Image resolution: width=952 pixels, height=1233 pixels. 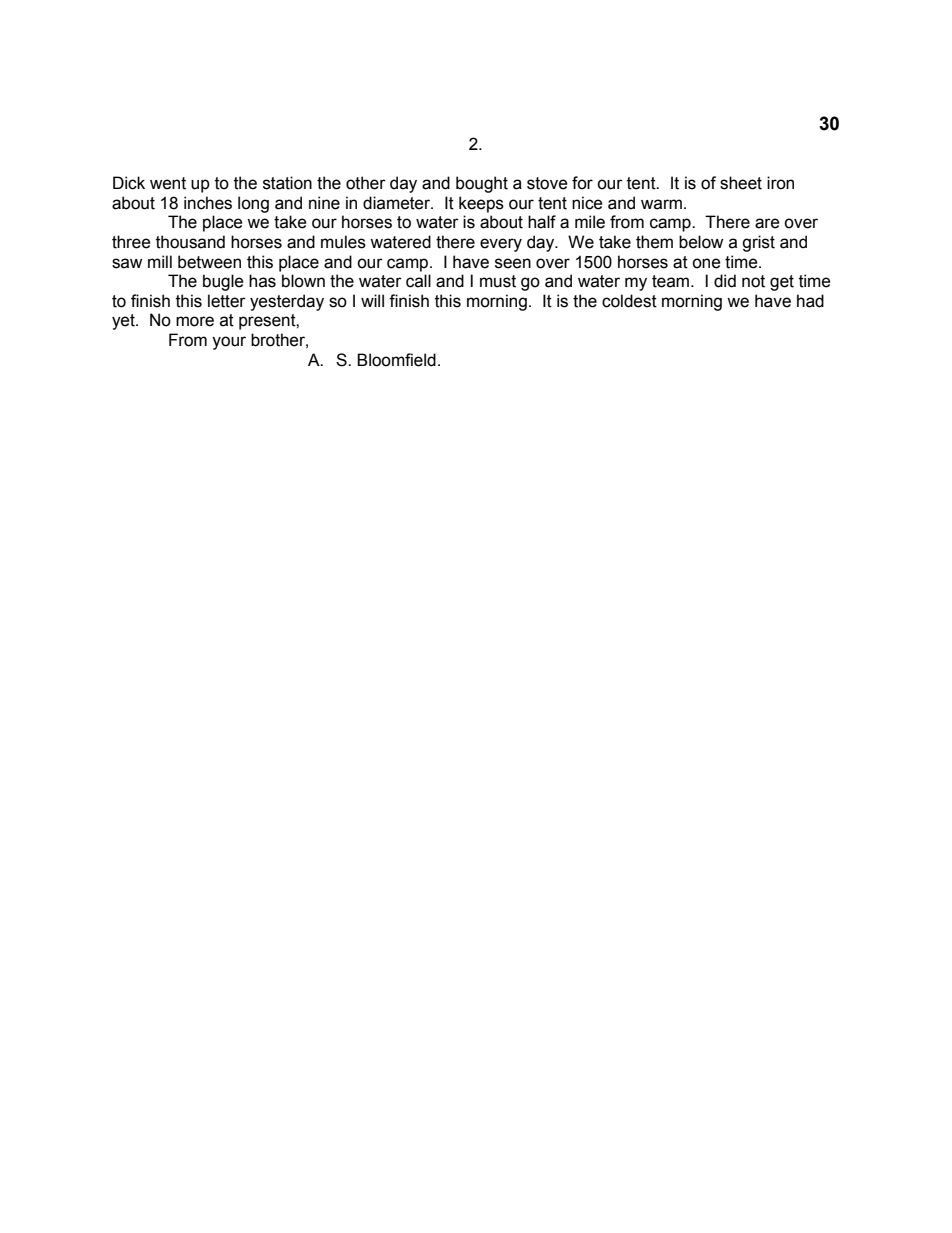 What do you see at coordinates (262, 281) in the page?
I see `has` at bounding box center [262, 281].
